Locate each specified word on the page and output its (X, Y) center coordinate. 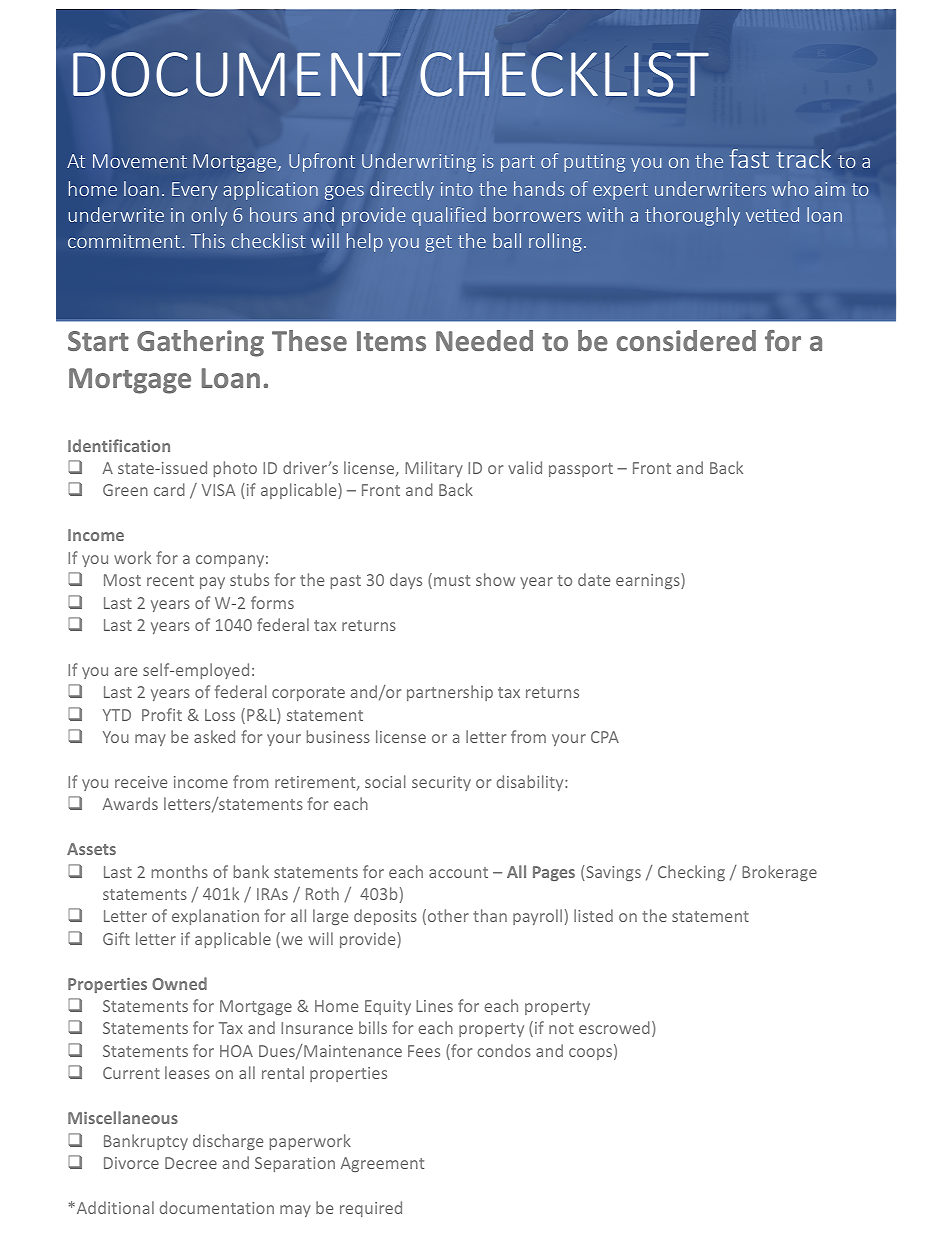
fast (749, 158)
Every (195, 191)
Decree (191, 1163)
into (457, 189)
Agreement (382, 1164)
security (441, 783)
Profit (162, 714)
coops (592, 1054)
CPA (605, 737)
